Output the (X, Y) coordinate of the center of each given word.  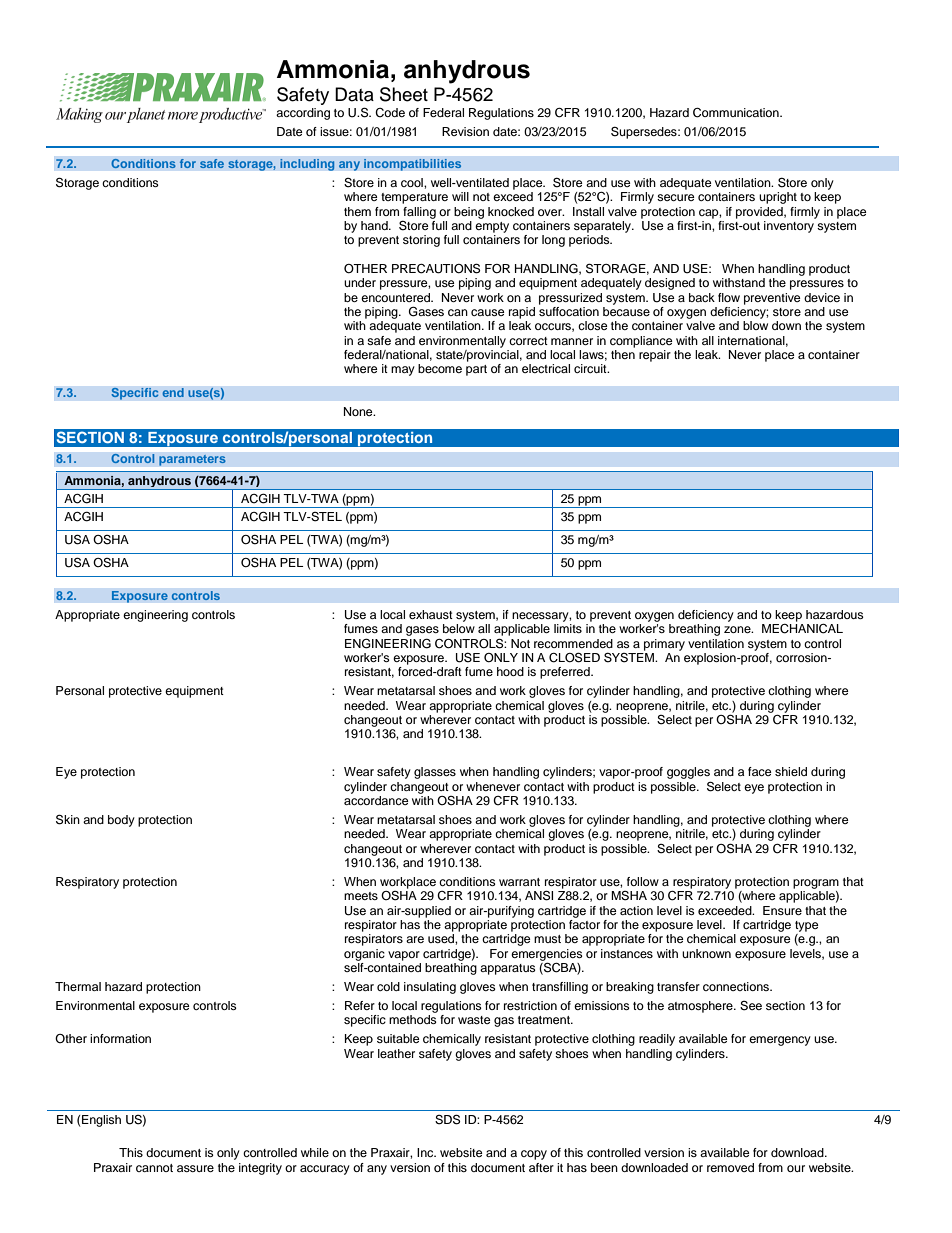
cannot (154, 1168)
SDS (447, 1119)
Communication (737, 113)
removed (730, 1167)
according (303, 114)
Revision (465, 131)
